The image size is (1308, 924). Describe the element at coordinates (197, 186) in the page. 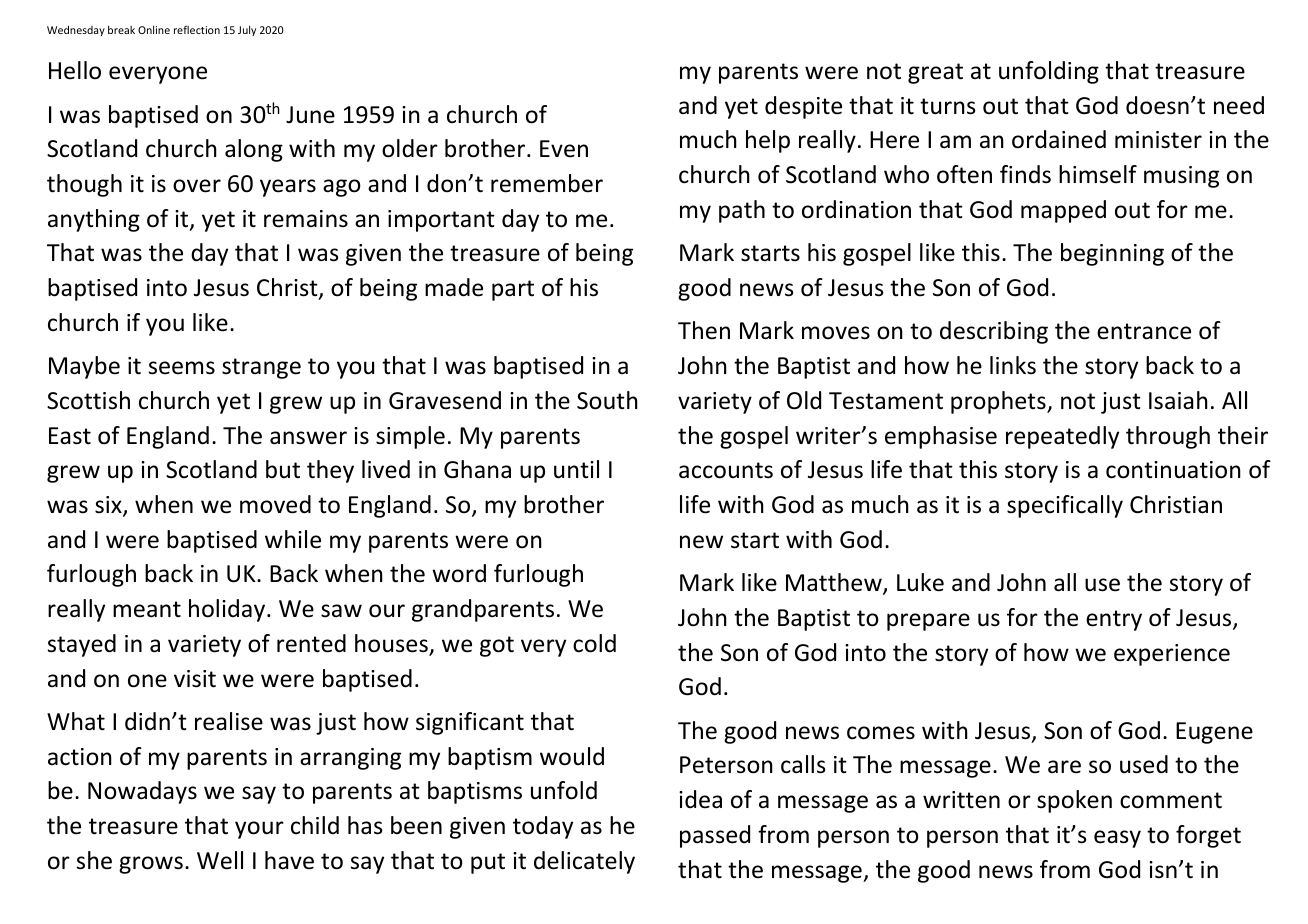

I see `over` at that location.
